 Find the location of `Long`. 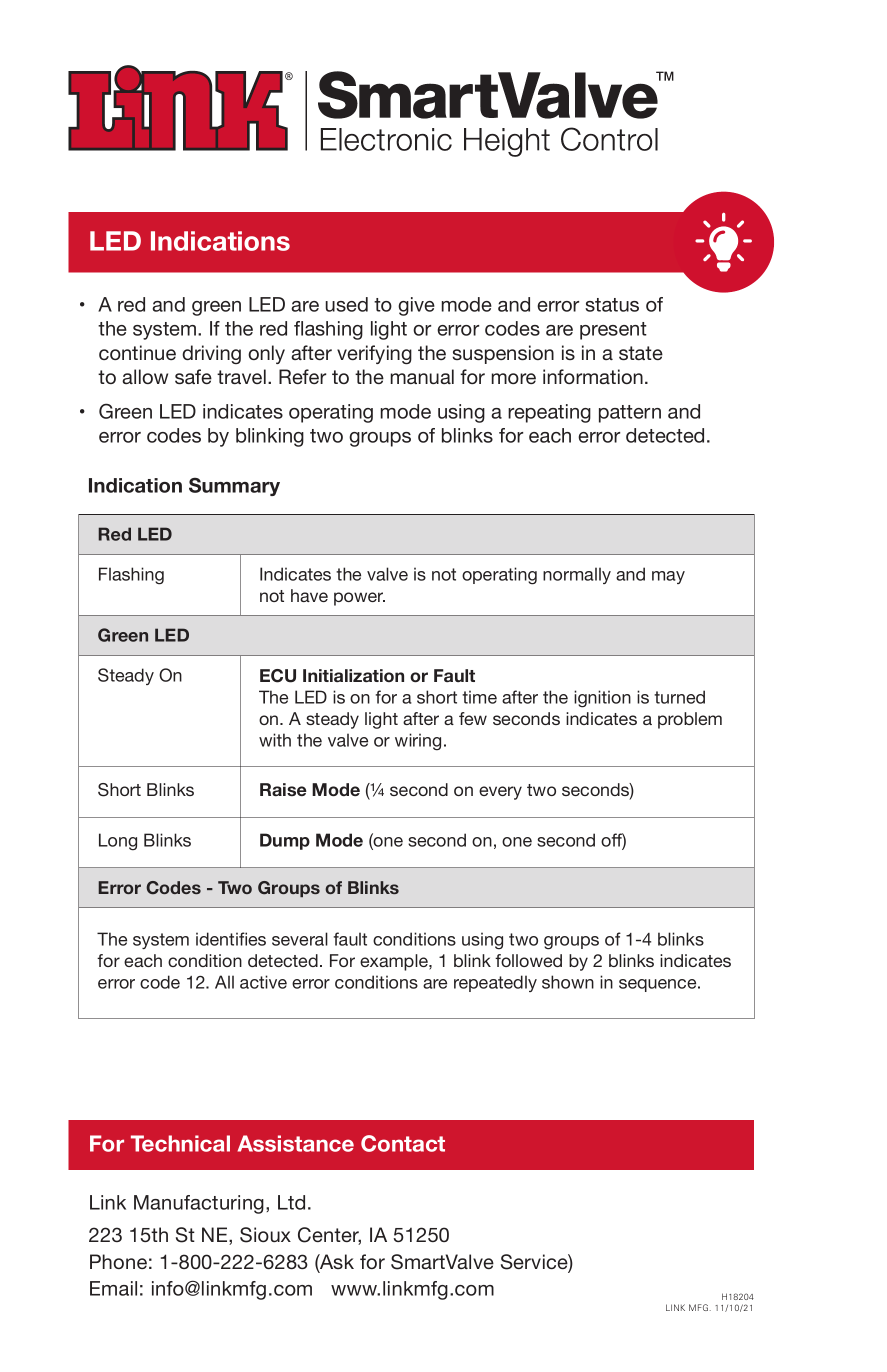

Long is located at coordinates (118, 842).
